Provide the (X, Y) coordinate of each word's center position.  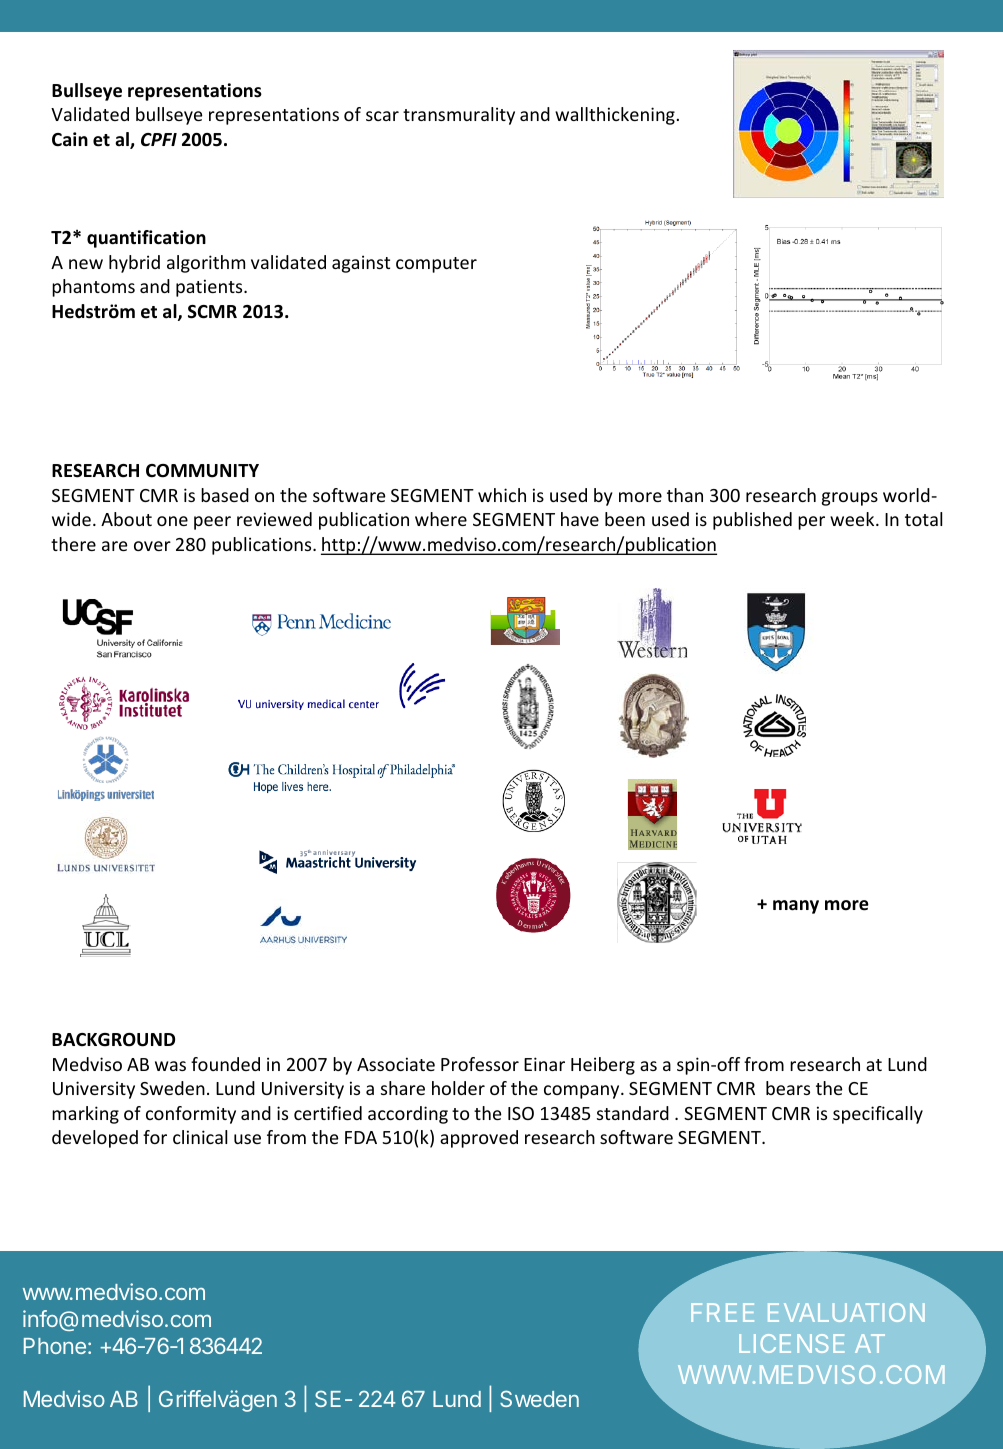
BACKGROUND (113, 1040)
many (796, 907)
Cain (70, 139)
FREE (722, 1312)
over (152, 546)
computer (436, 265)
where (441, 519)
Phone (55, 1346)
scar (382, 116)
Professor (480, 1064)
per (811, 523)
